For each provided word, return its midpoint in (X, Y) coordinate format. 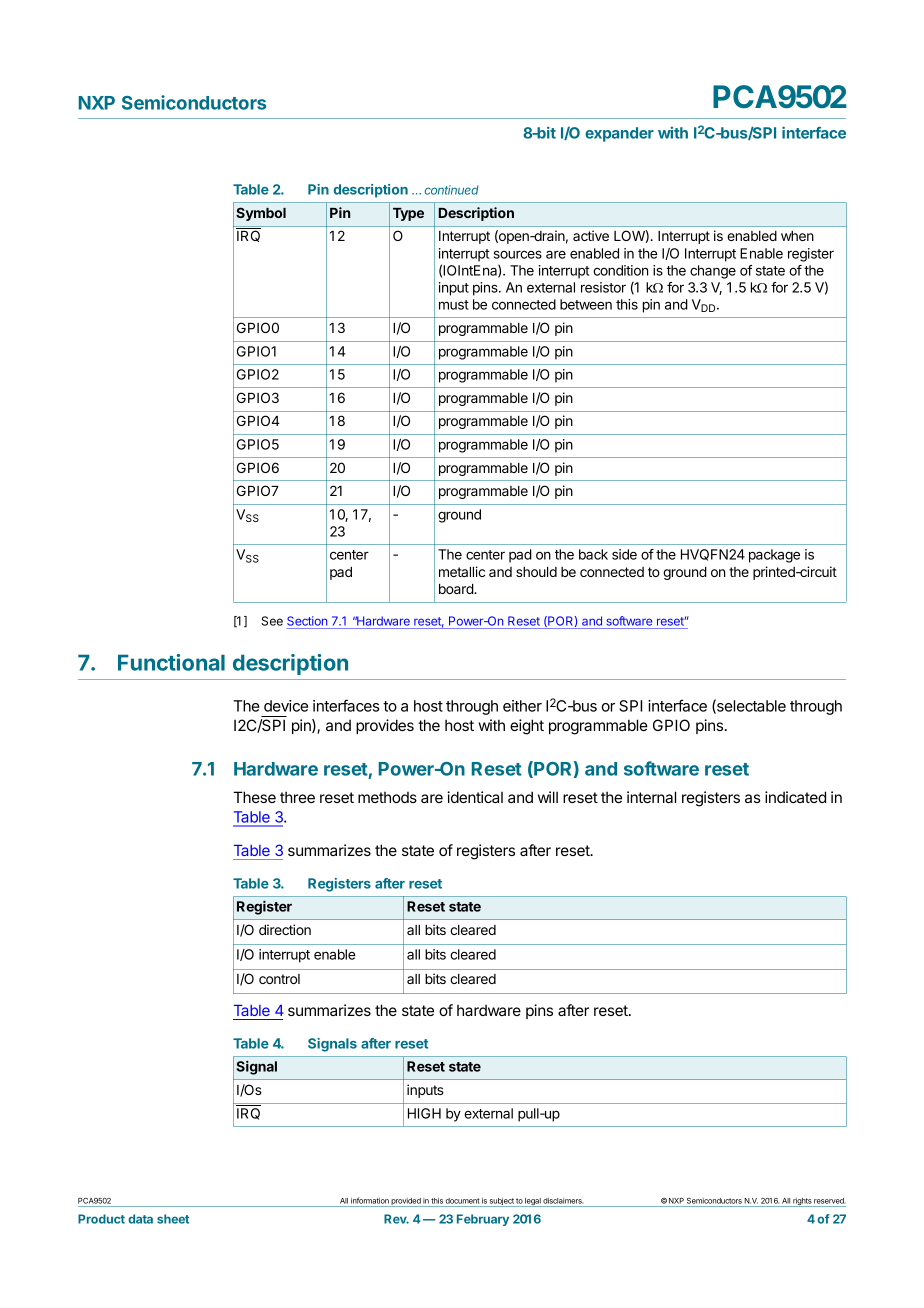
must (454, 305)
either (522, 706)
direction (285, 929)
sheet (173, 1219)
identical (475, 797)
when (797, 236)
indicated (795, 797)
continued (451, 190)
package (774, 556)
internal (651, 797)
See (272, 621)
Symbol (261, 214)
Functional (171, 662)
